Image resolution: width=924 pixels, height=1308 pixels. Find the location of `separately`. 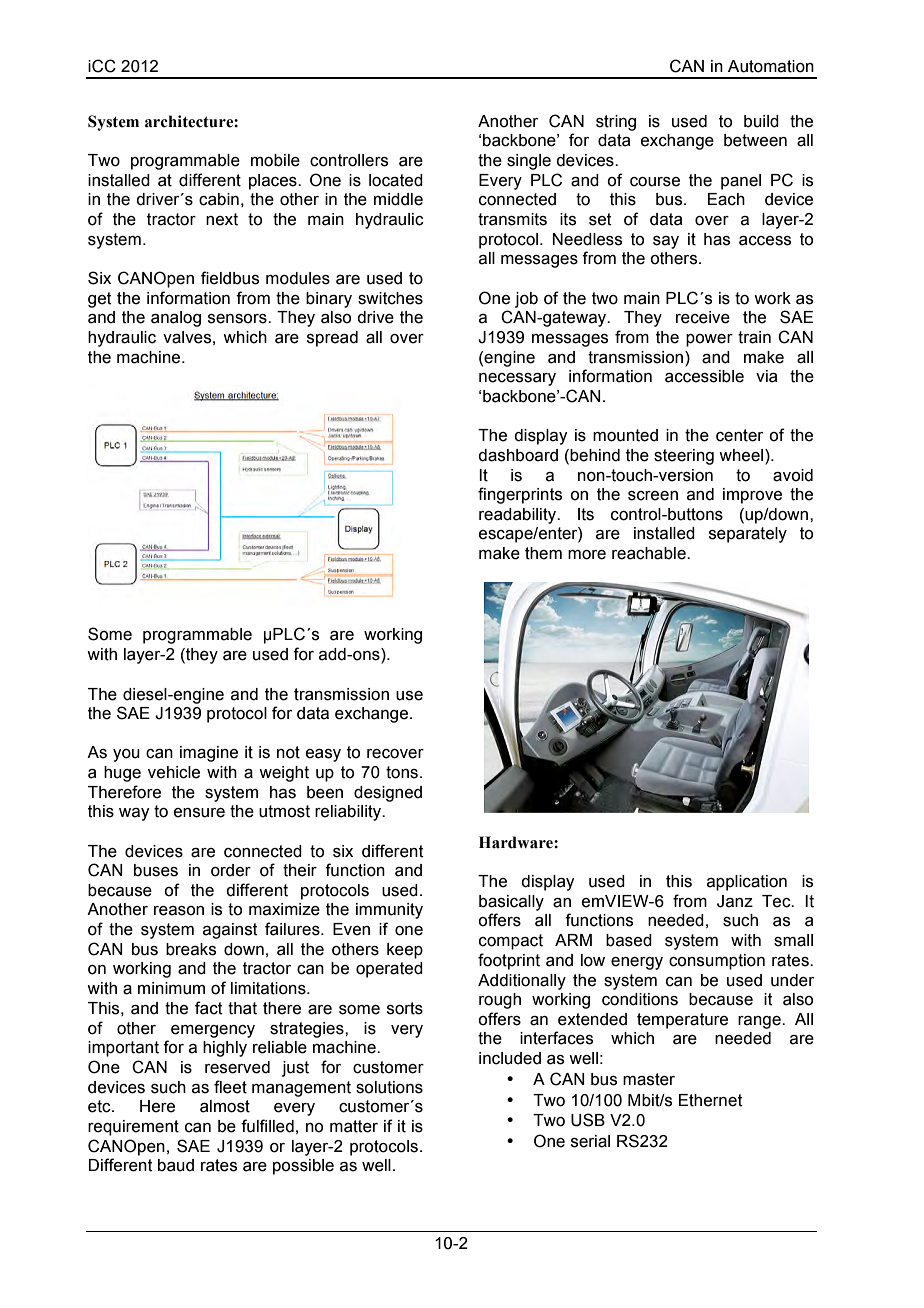

separately is located at coordinates (748, 535).
